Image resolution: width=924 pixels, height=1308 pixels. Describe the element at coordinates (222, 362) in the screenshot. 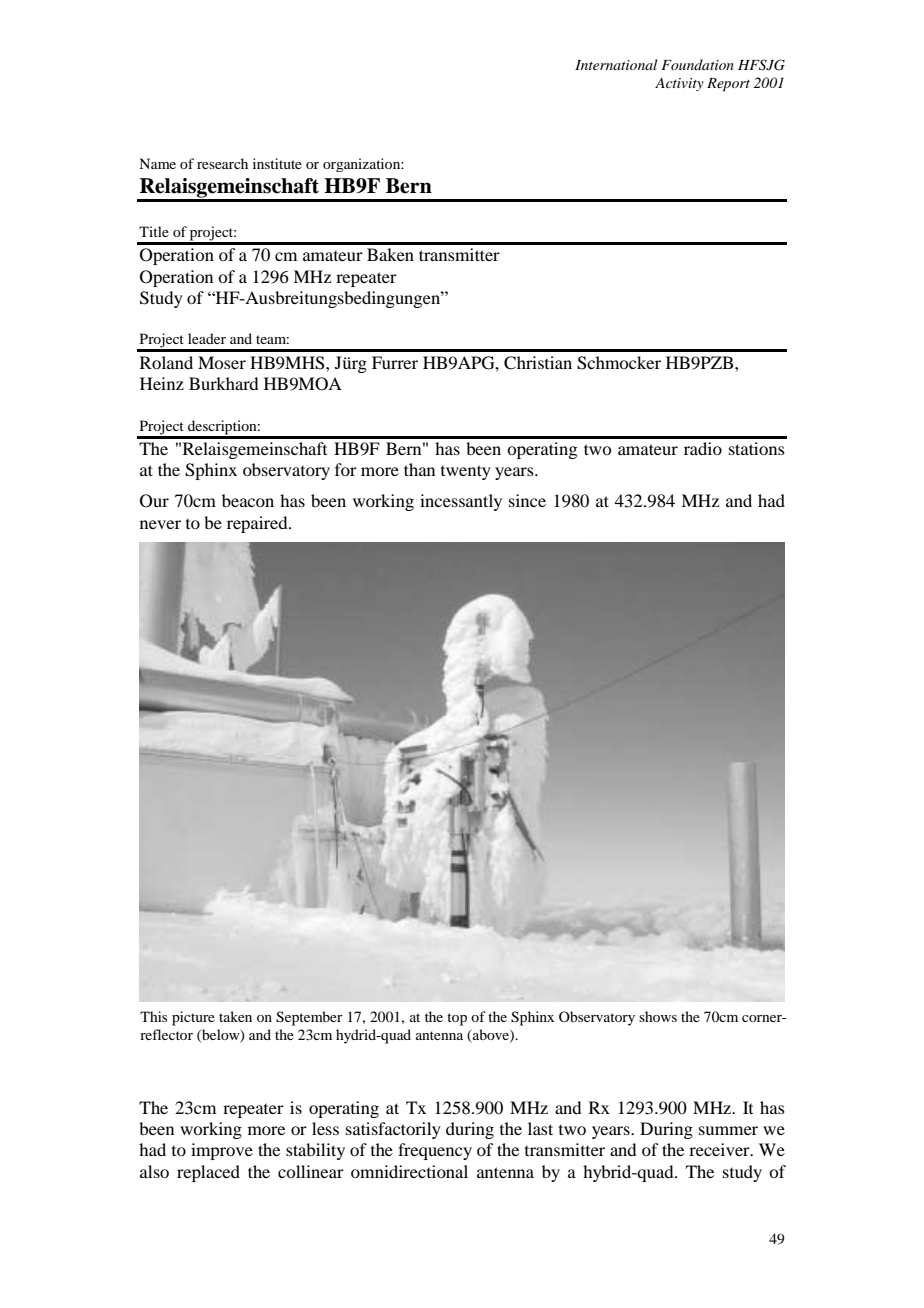

I see `Moser` at that location.
